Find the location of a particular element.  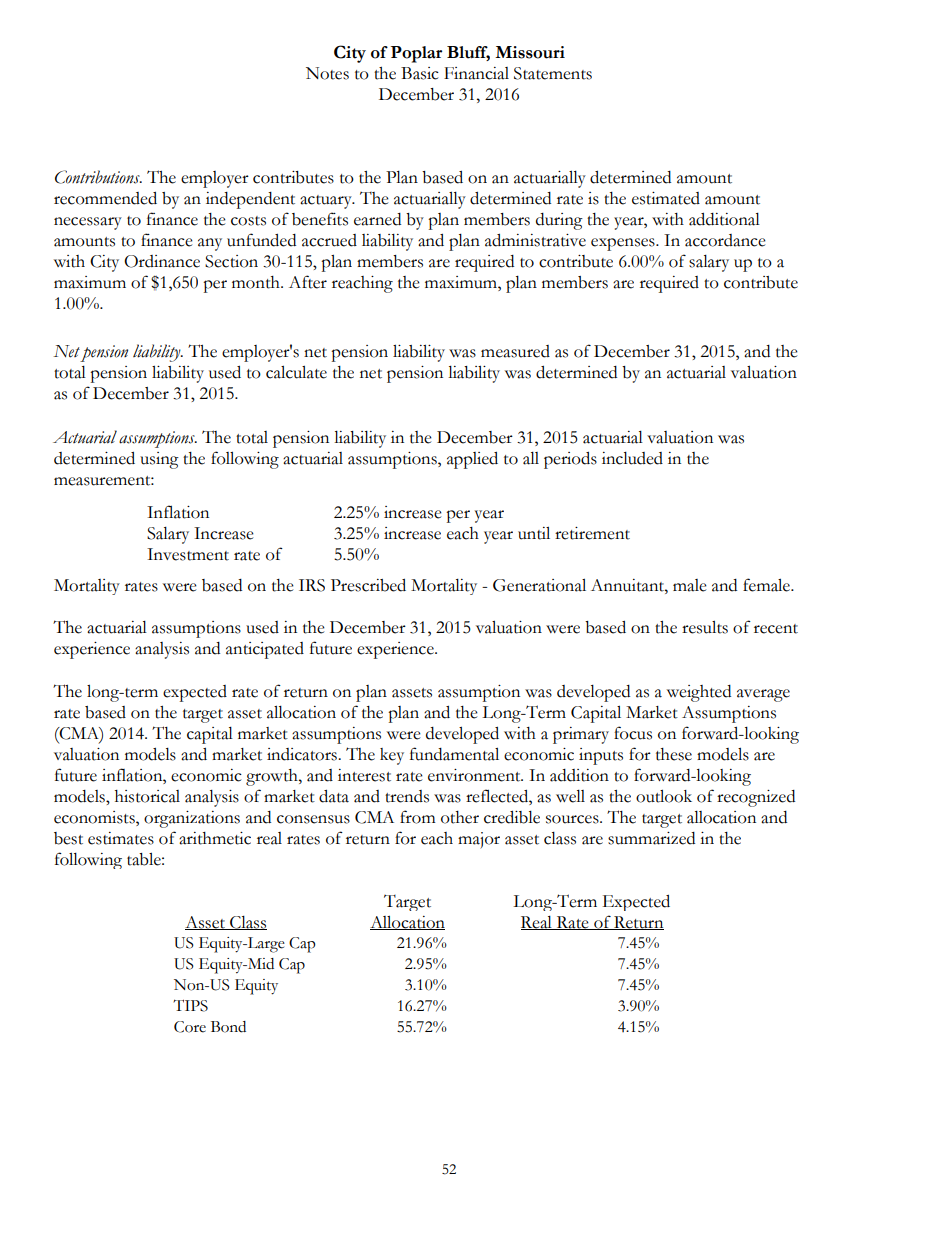

fundamental is located at coordinates (454, 754).
